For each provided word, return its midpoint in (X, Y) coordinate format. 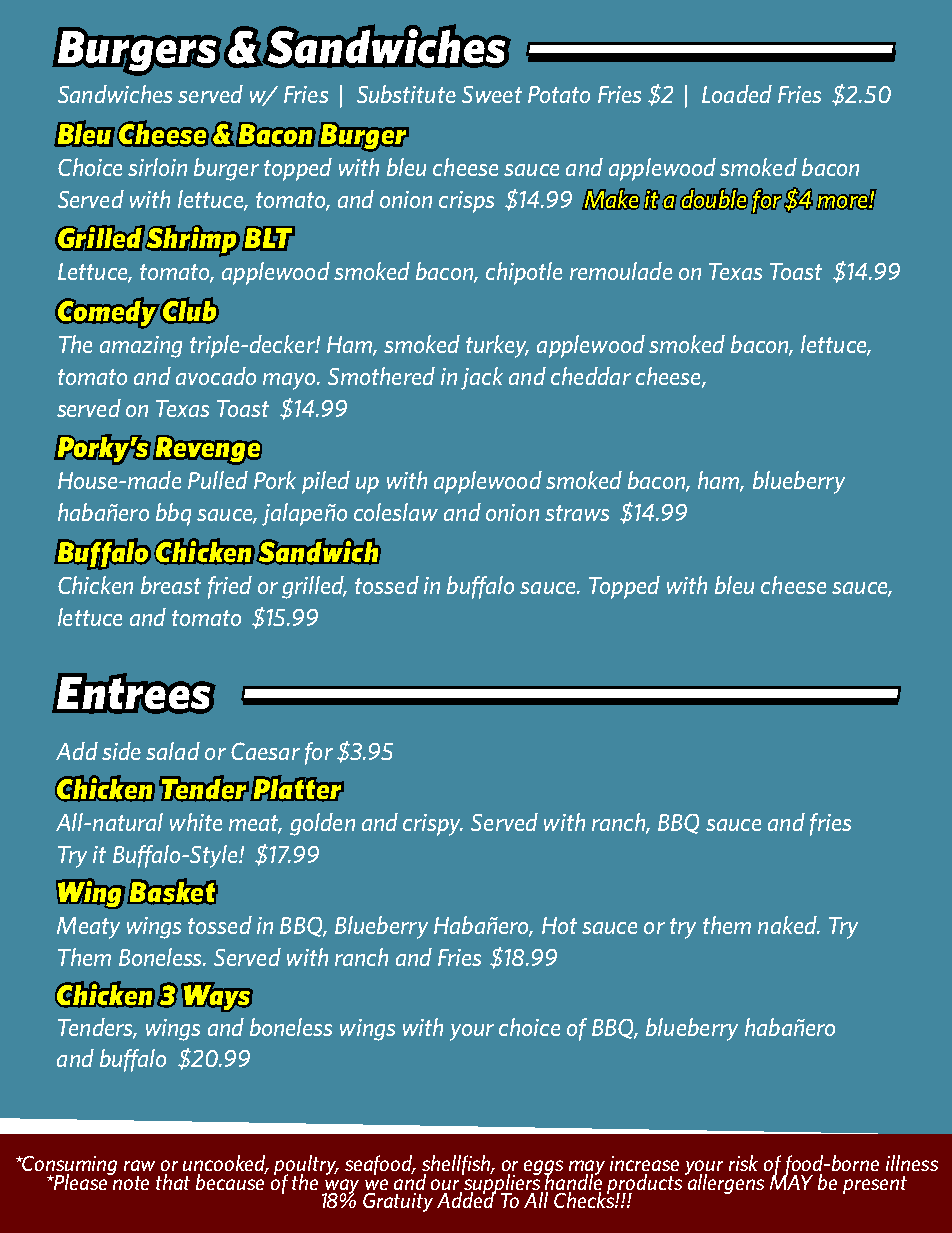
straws (577, 513)
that (173, 1182)
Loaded (737, 94)
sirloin (157, 167)
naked (788, 925)
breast (171, 585)
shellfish (458, 1166)
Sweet (492, 94)
